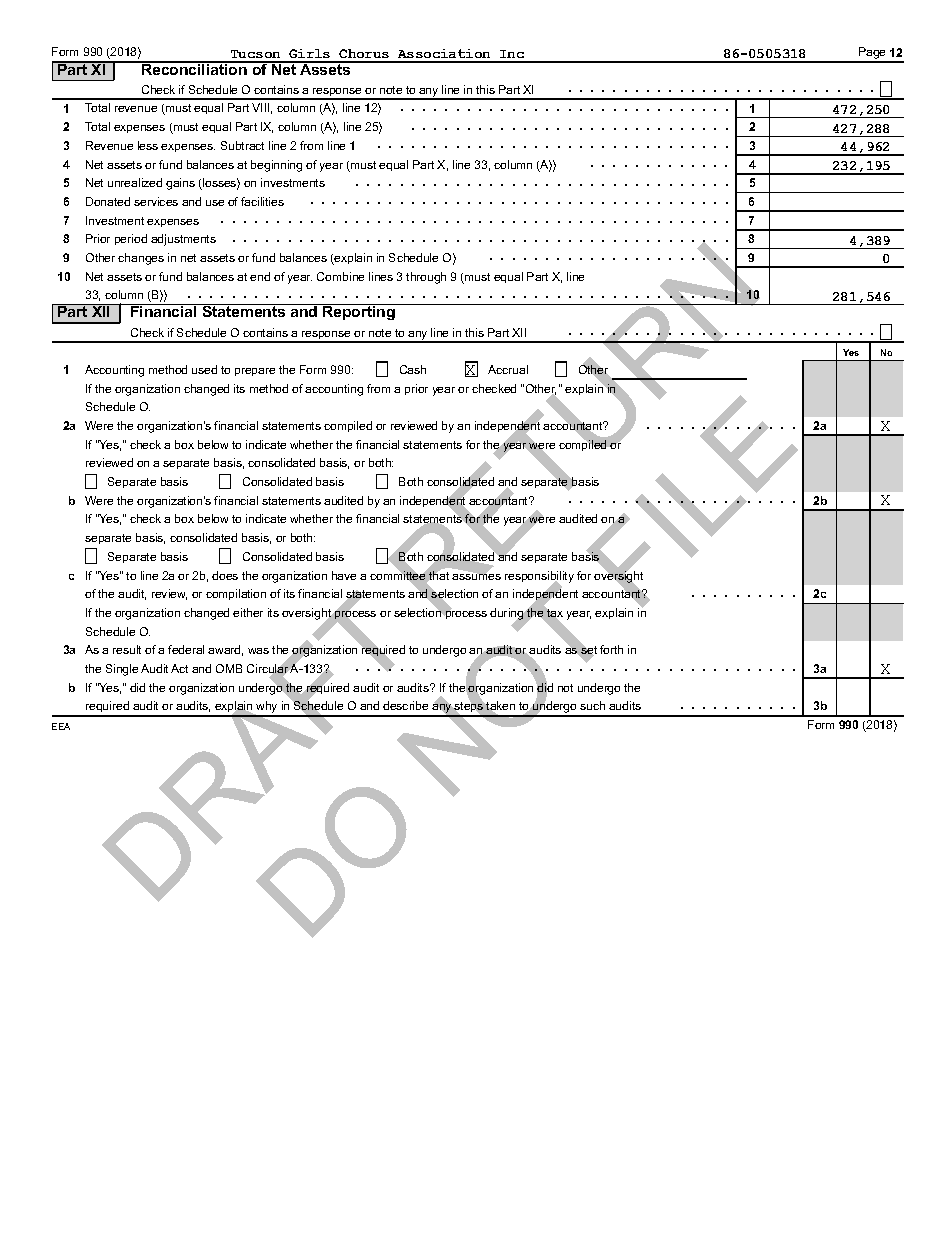 This image has height=1233, width=952. Describe the element at coordinates (426, 278) in the image. I see `through` at that location.
